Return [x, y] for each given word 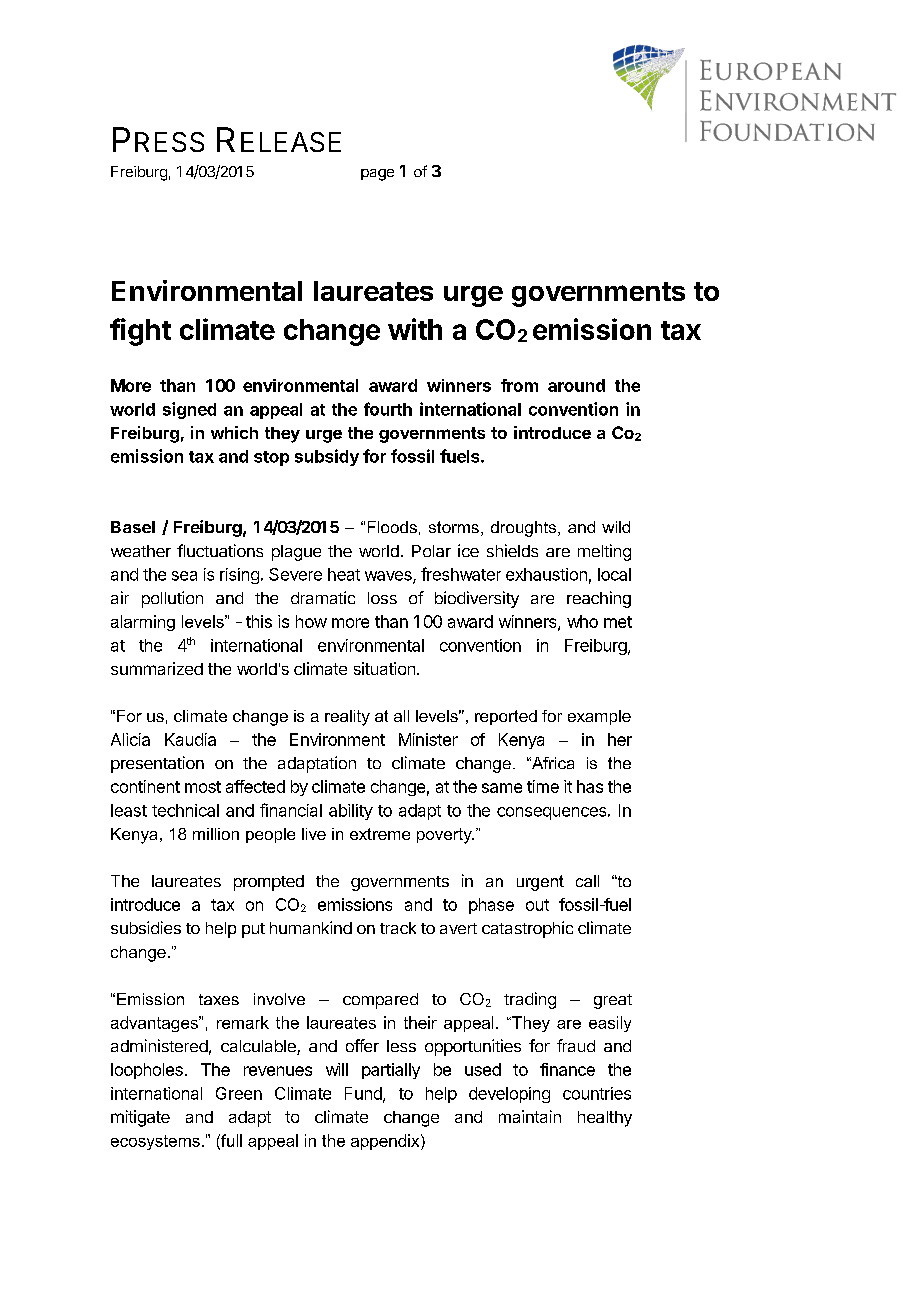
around [576, 385]
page [377, 175]
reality [347, 718]
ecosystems [155, 1142]
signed [189, 410]
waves [389, 577]
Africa [551, 763]
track [398, 928]
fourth [388, 409]
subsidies [146, 927]
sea [184, 576]
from [519, 385]
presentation [157, 764]
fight [140, 332]
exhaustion [546, 574]
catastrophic [527, 929]
